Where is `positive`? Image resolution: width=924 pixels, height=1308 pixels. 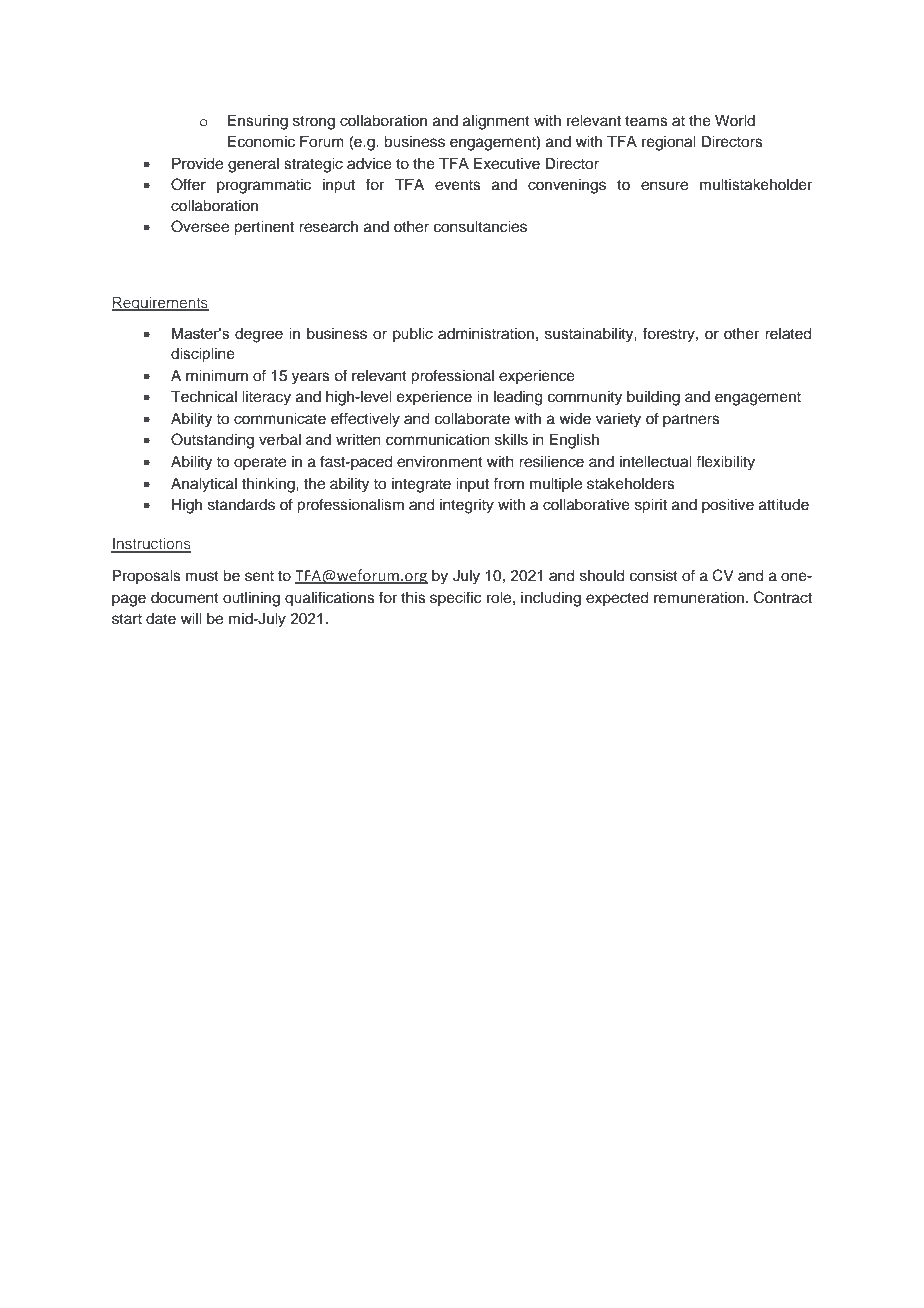
positive is located at coordinates (728, 506).
